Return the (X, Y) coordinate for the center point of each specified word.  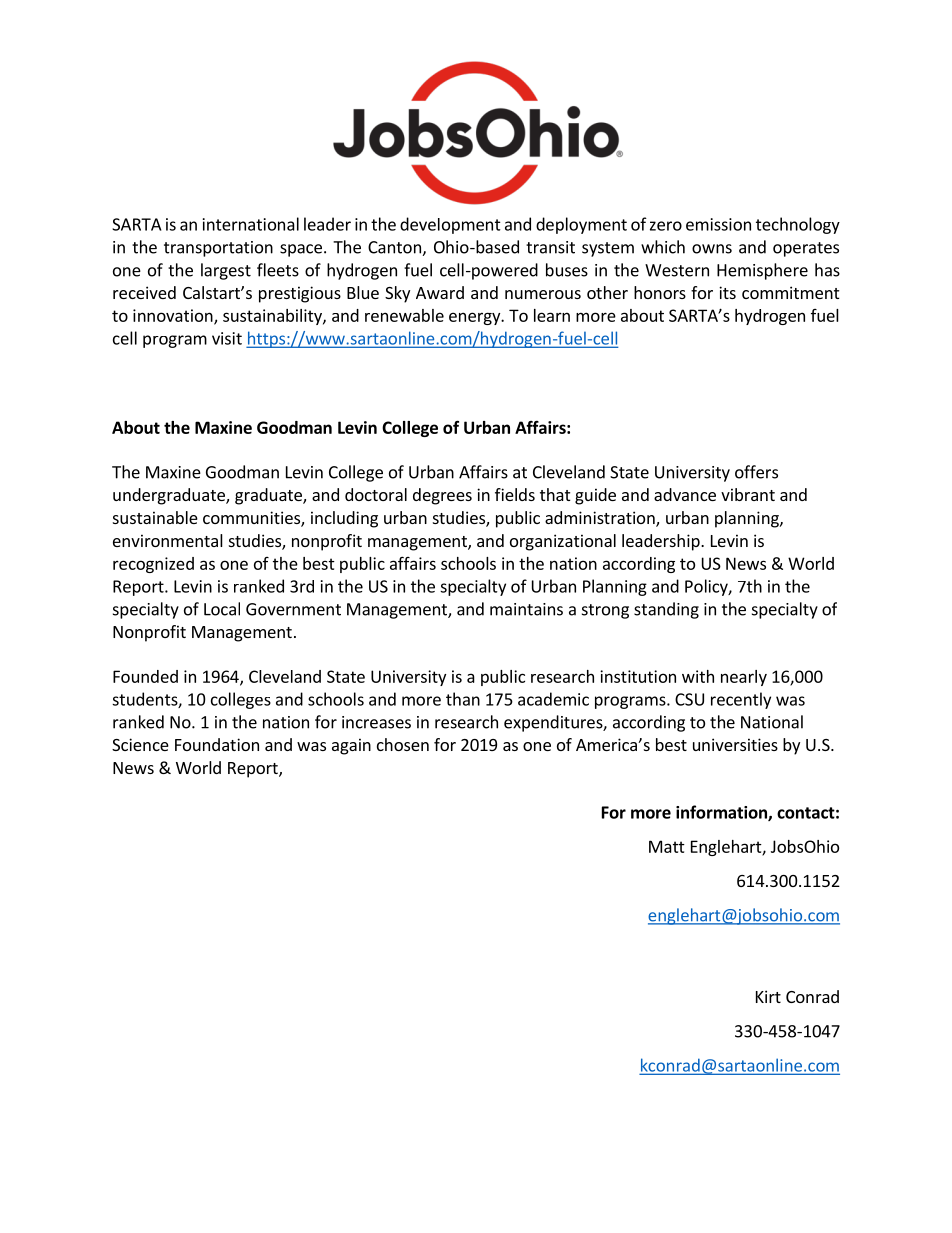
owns (712, 249)
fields (515, 494)
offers (756, 472)
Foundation (217, 744)
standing (666, 610)
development (450, 225)
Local (222, 609)
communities (252, 519)
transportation (218, 249)
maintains (526, 609)
